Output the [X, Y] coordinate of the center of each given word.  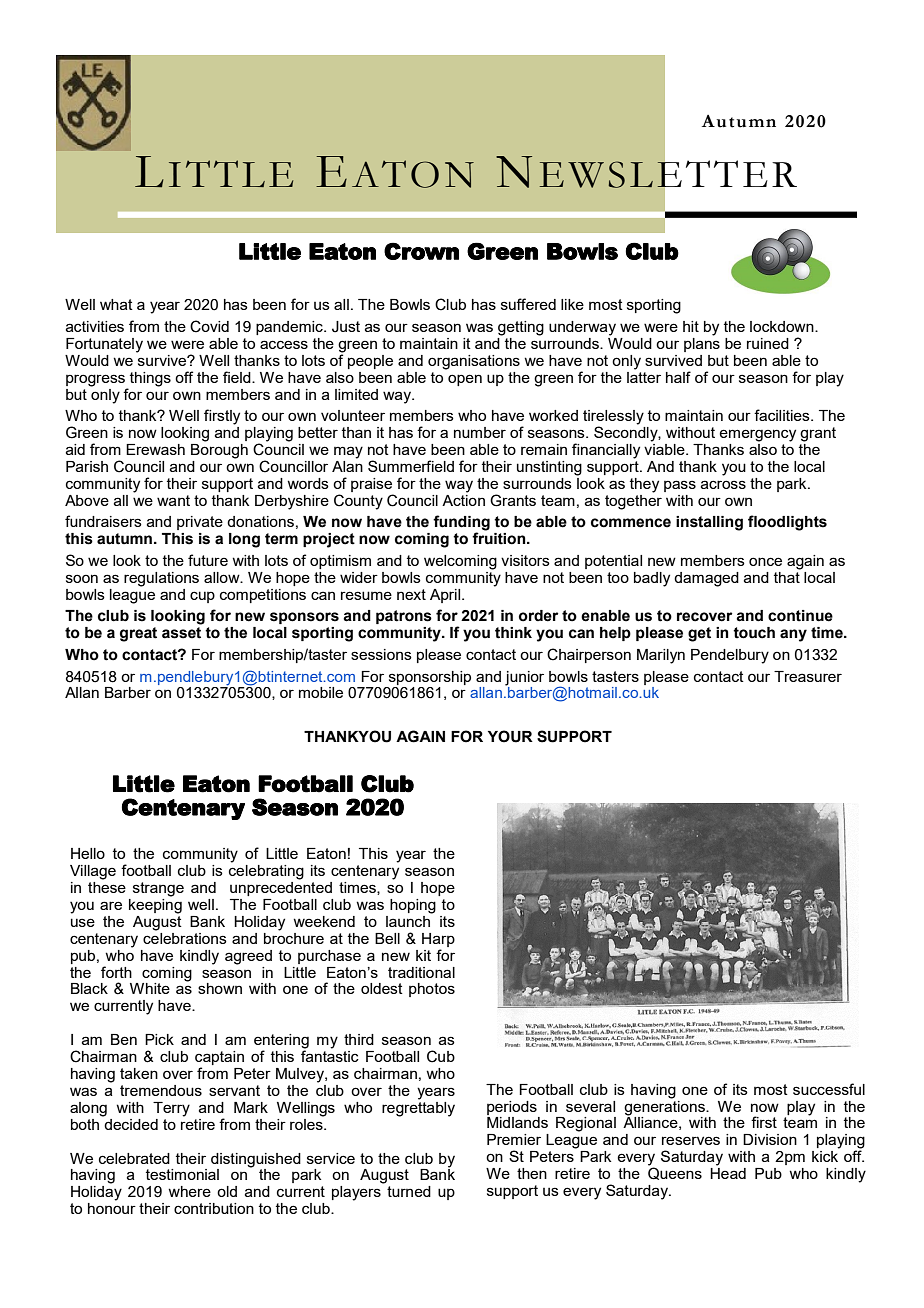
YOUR [510, 736]
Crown [421, 251]
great [138, 634]
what [116, 304]
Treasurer [808, 676]
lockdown [783, 326]
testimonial [182, 1174]
